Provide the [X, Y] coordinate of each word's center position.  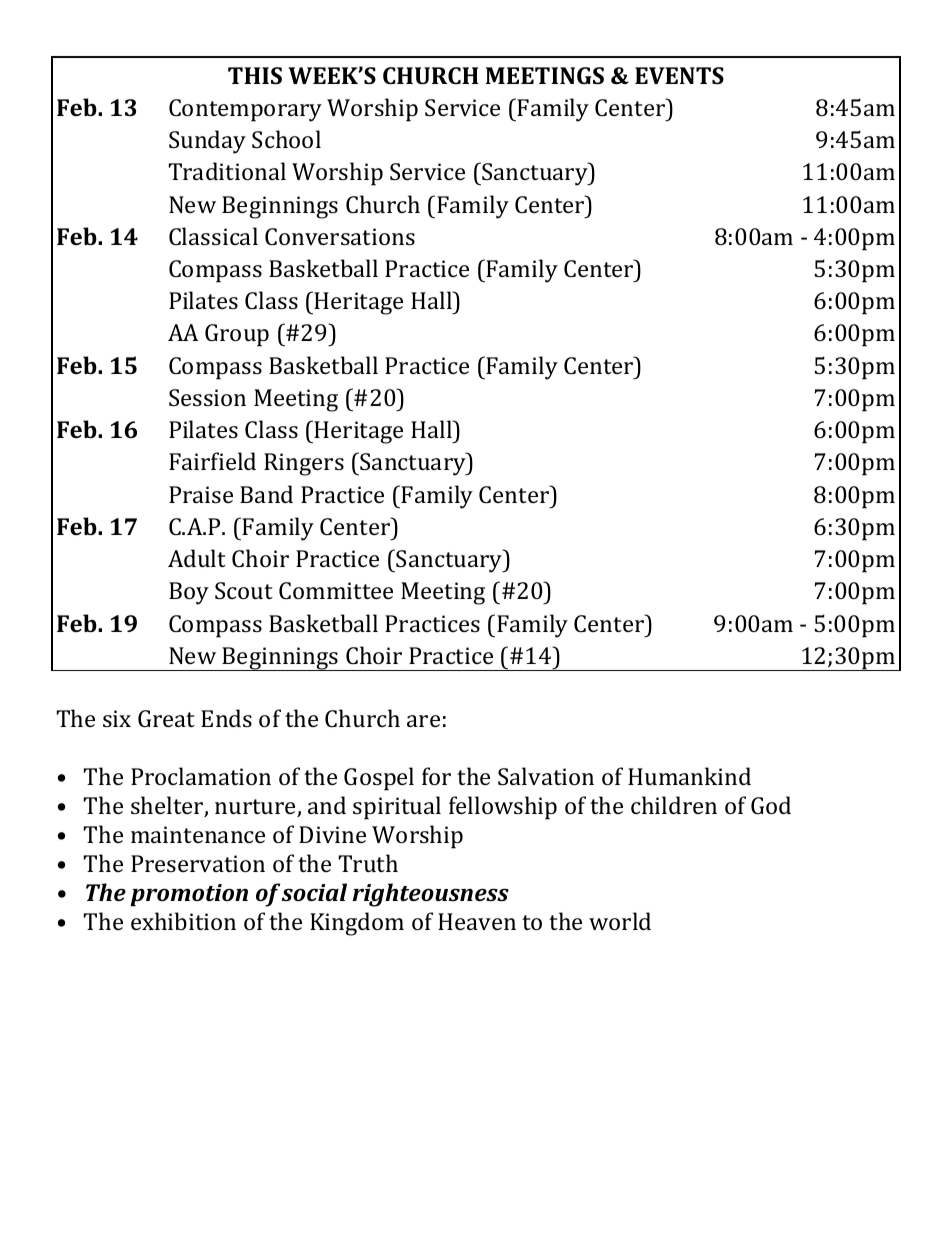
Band [266, 494]
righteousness [431, 895]
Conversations [340, 236]
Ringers [304, 464]
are [423, 721]
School [286, 139]
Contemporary [245, 110]
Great [166, 718]
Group [237, 335]
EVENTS [679, 75]
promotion [189, 895]
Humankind [689, 776]
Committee [336, 590]
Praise [201, 494]
